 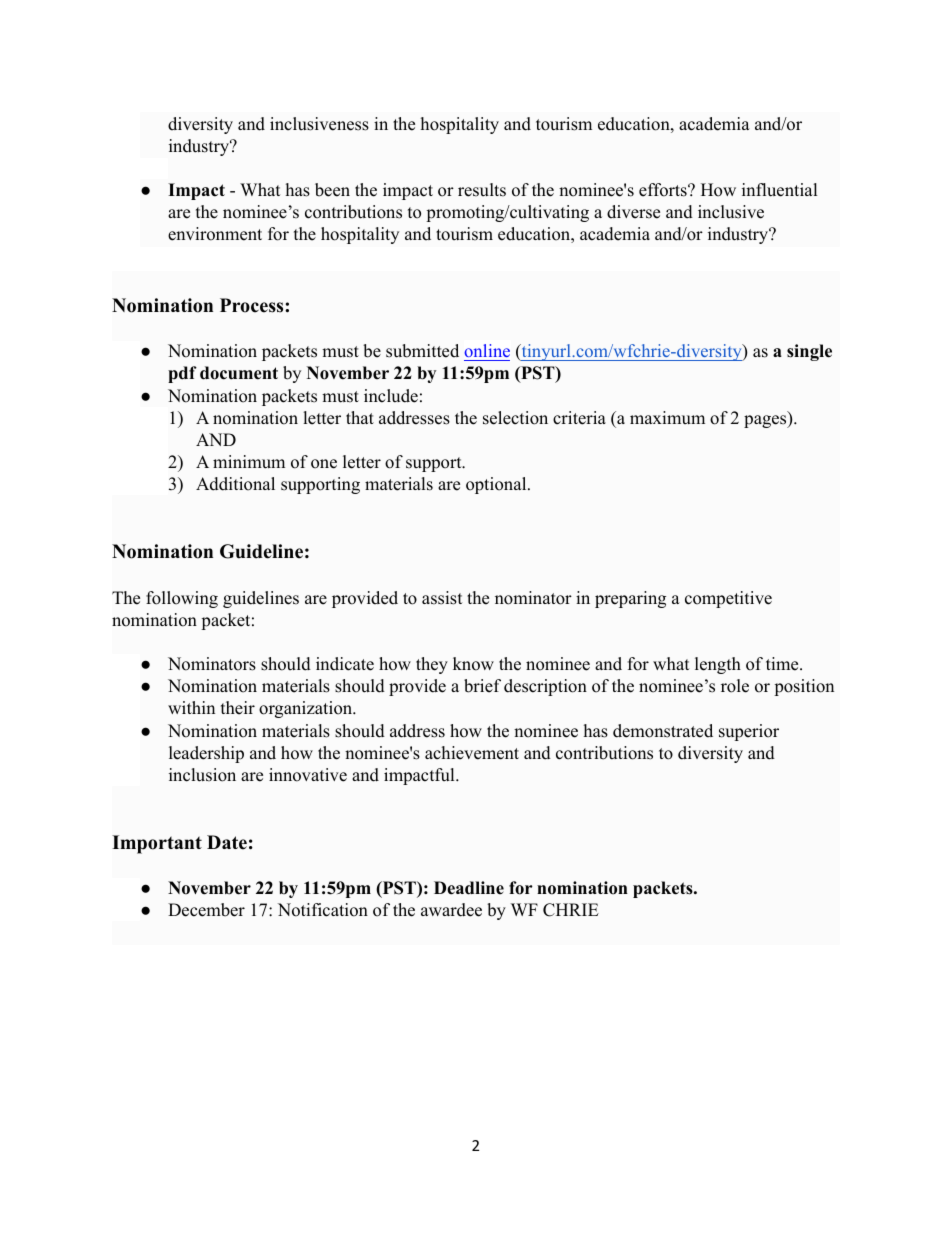 I want to click on assist, so click(x=442, y=598).
